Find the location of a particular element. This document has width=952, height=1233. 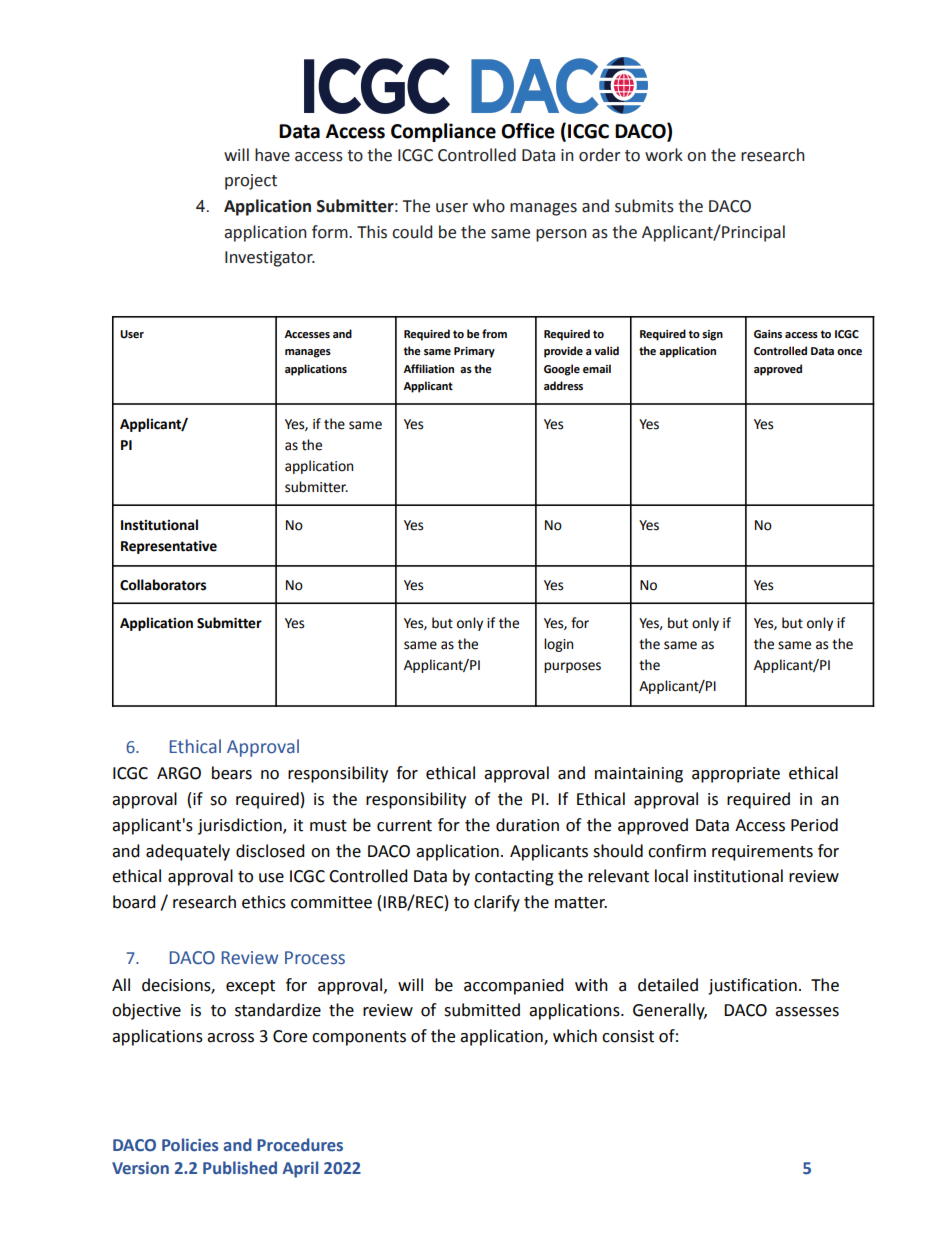

Representative is located at coordinates (169, 547).
